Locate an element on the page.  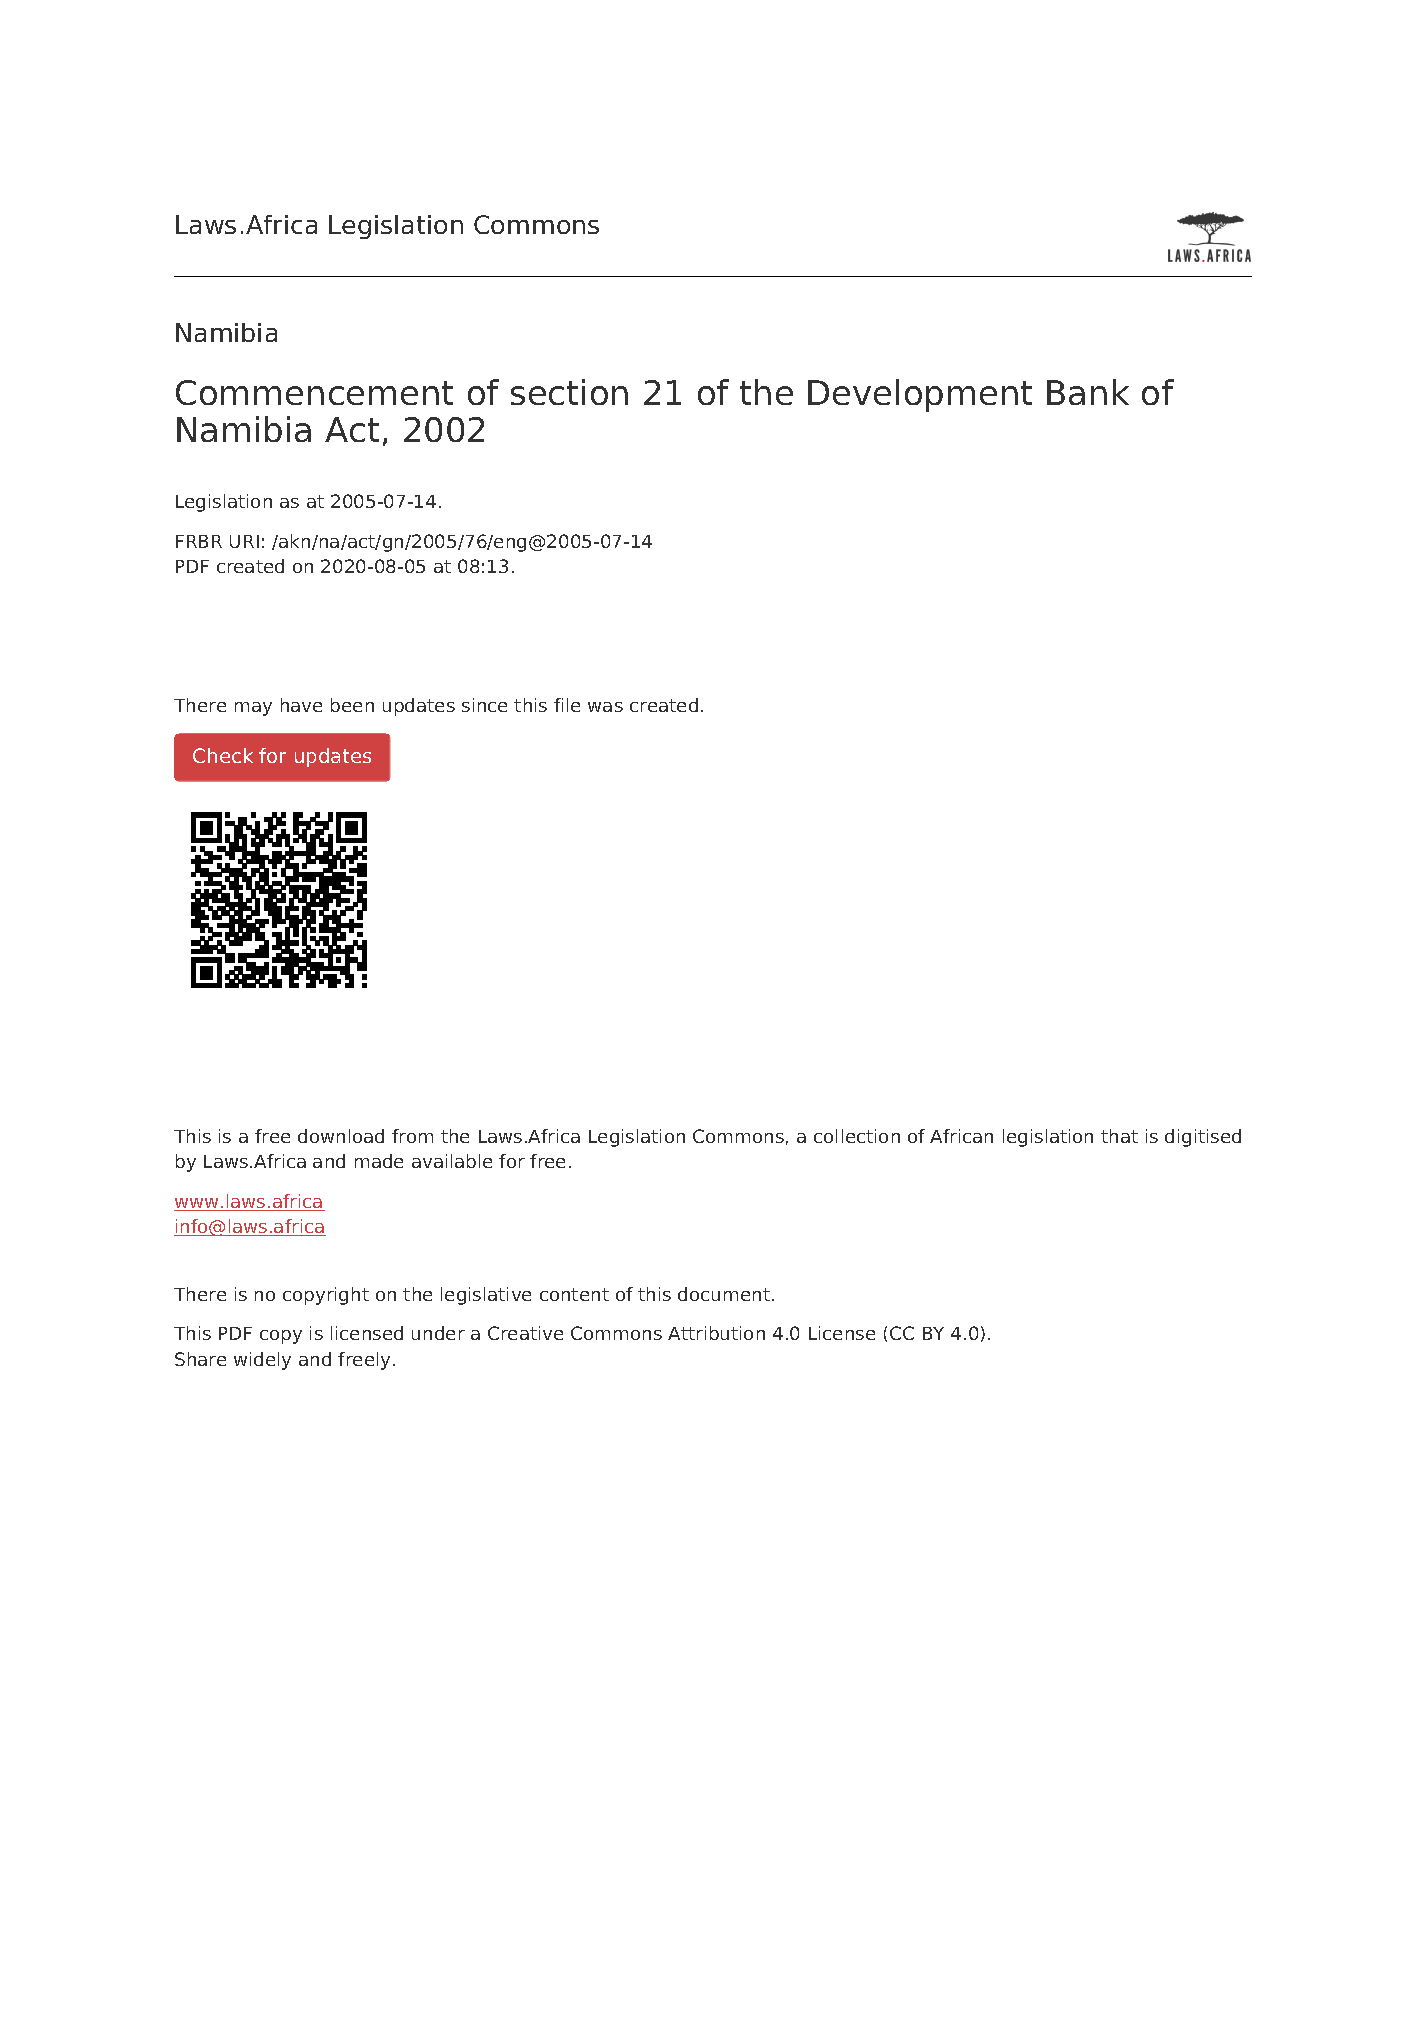
have is located at coordinates (301, 705).
